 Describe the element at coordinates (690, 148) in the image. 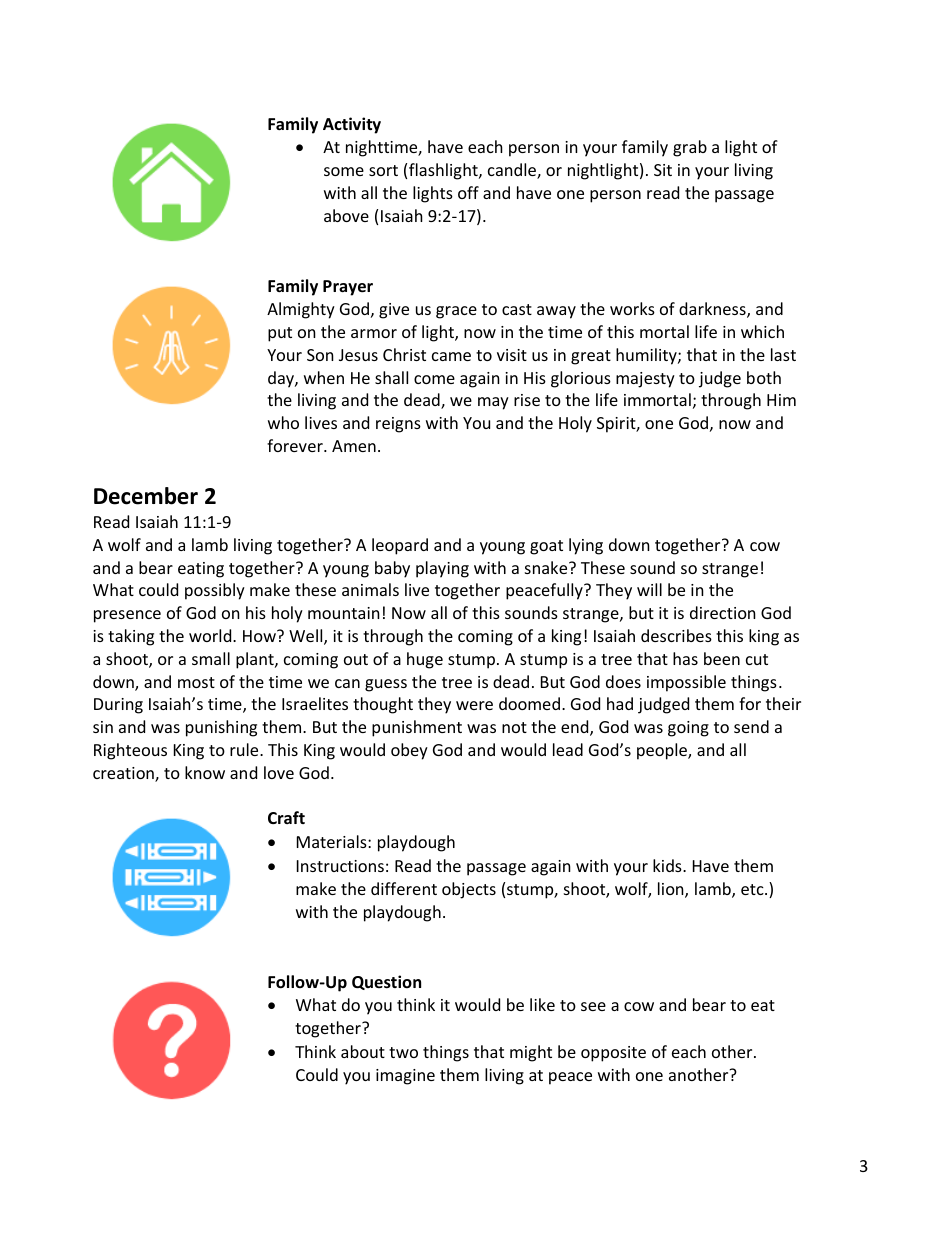

I see `grab` at that location.
